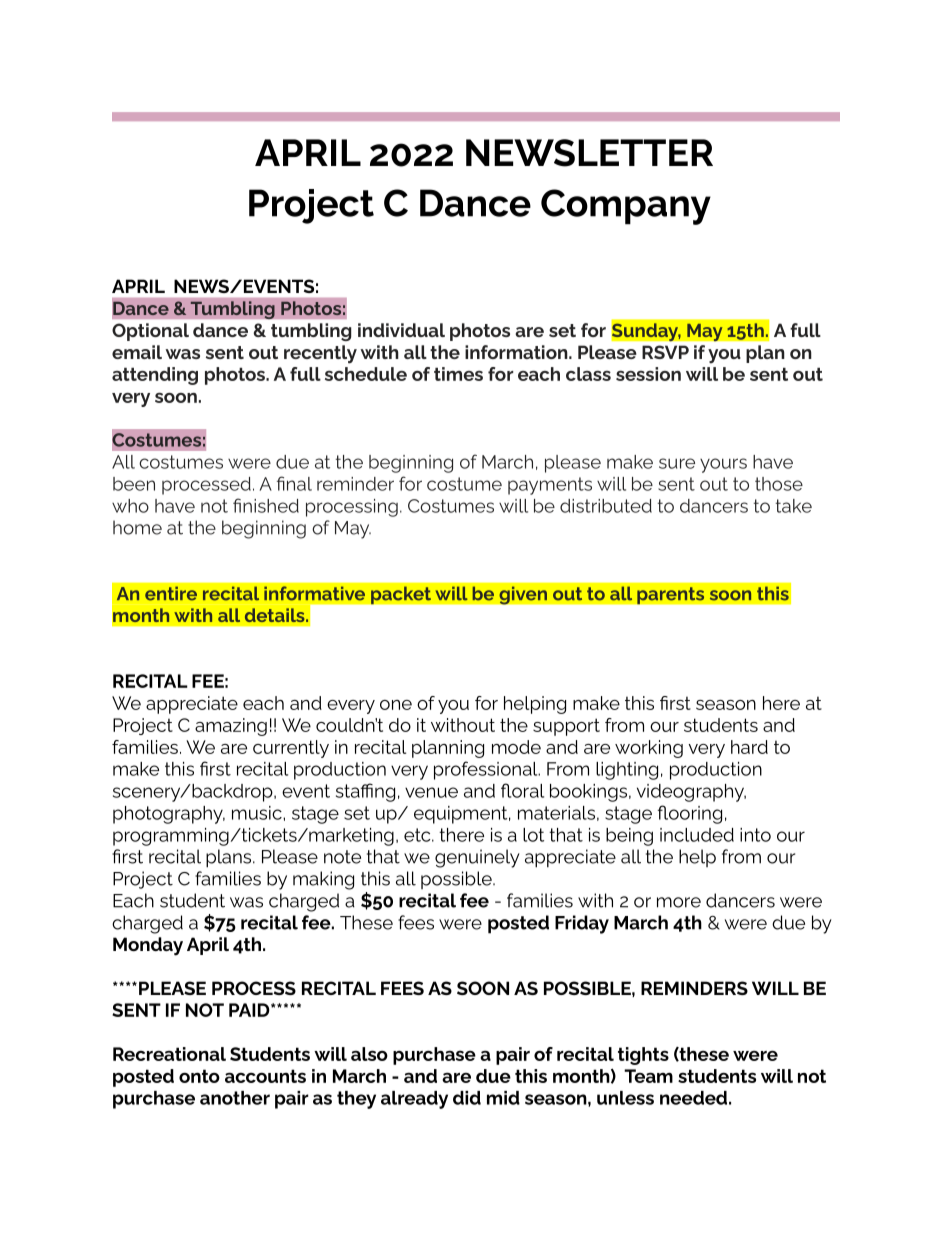  What do you see at coordinates (199, 1076) in the image?
I see `onto` at bounding box center [199, 1076].
